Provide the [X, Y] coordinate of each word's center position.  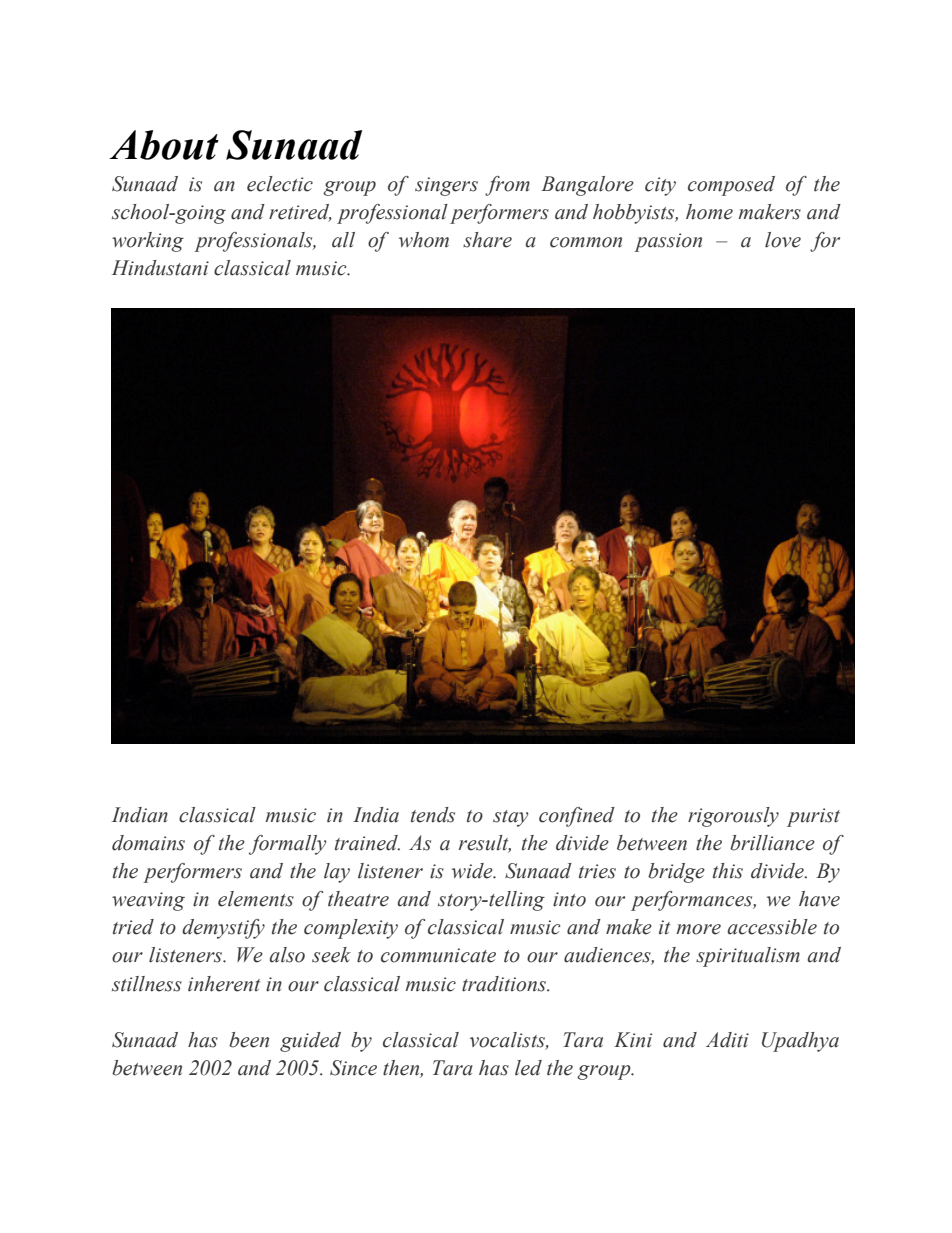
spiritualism [748, 957]
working [148, 242]
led [528, 1068]
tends [433, 815]
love [783, 240]
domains [148, 843]
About [164, 145]
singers [446, 186]
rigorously [733, 817]
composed [731, 186]
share [487, 240]
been [249, 1040]
